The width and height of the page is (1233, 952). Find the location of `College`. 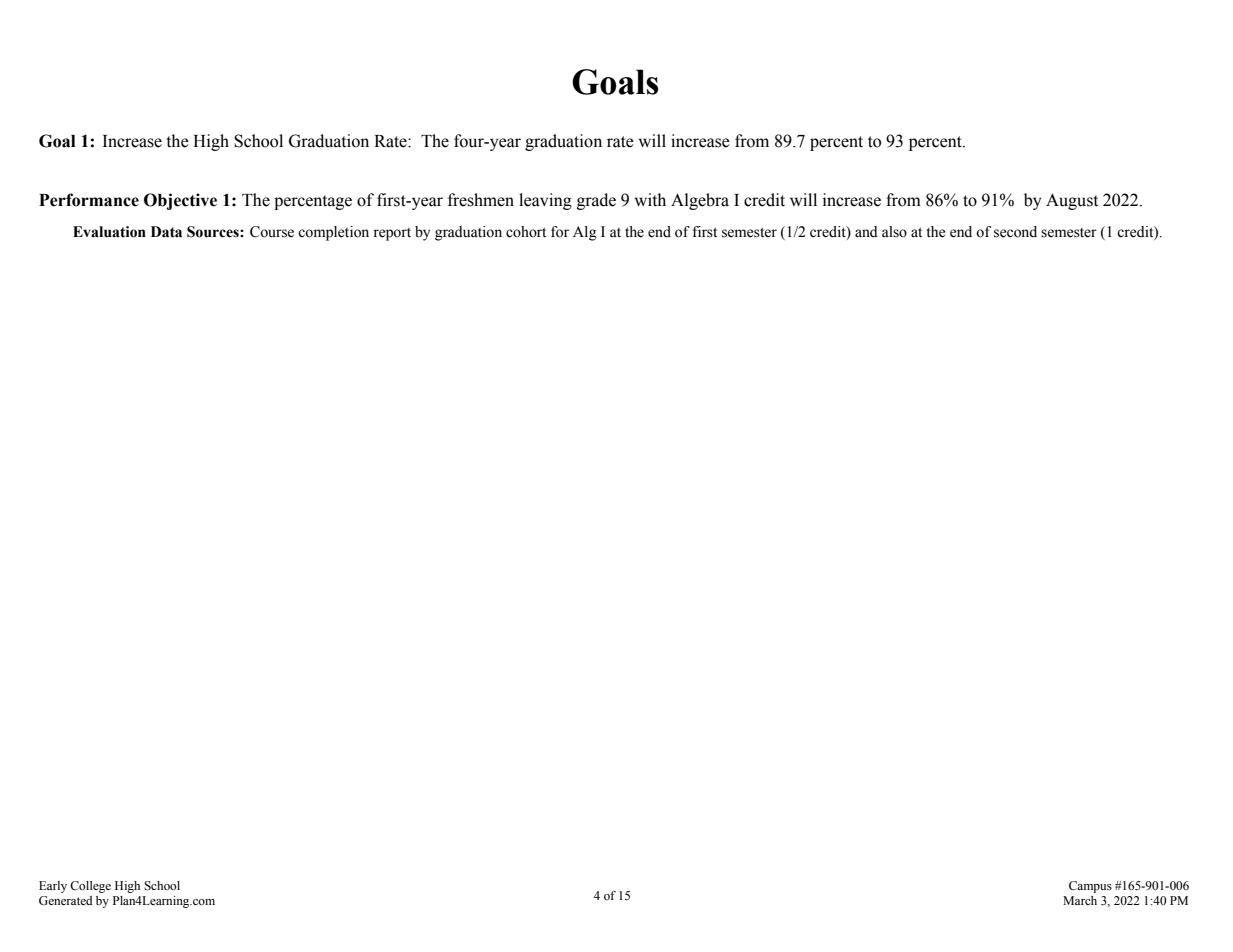

College is located at coordinates (90, 887).
